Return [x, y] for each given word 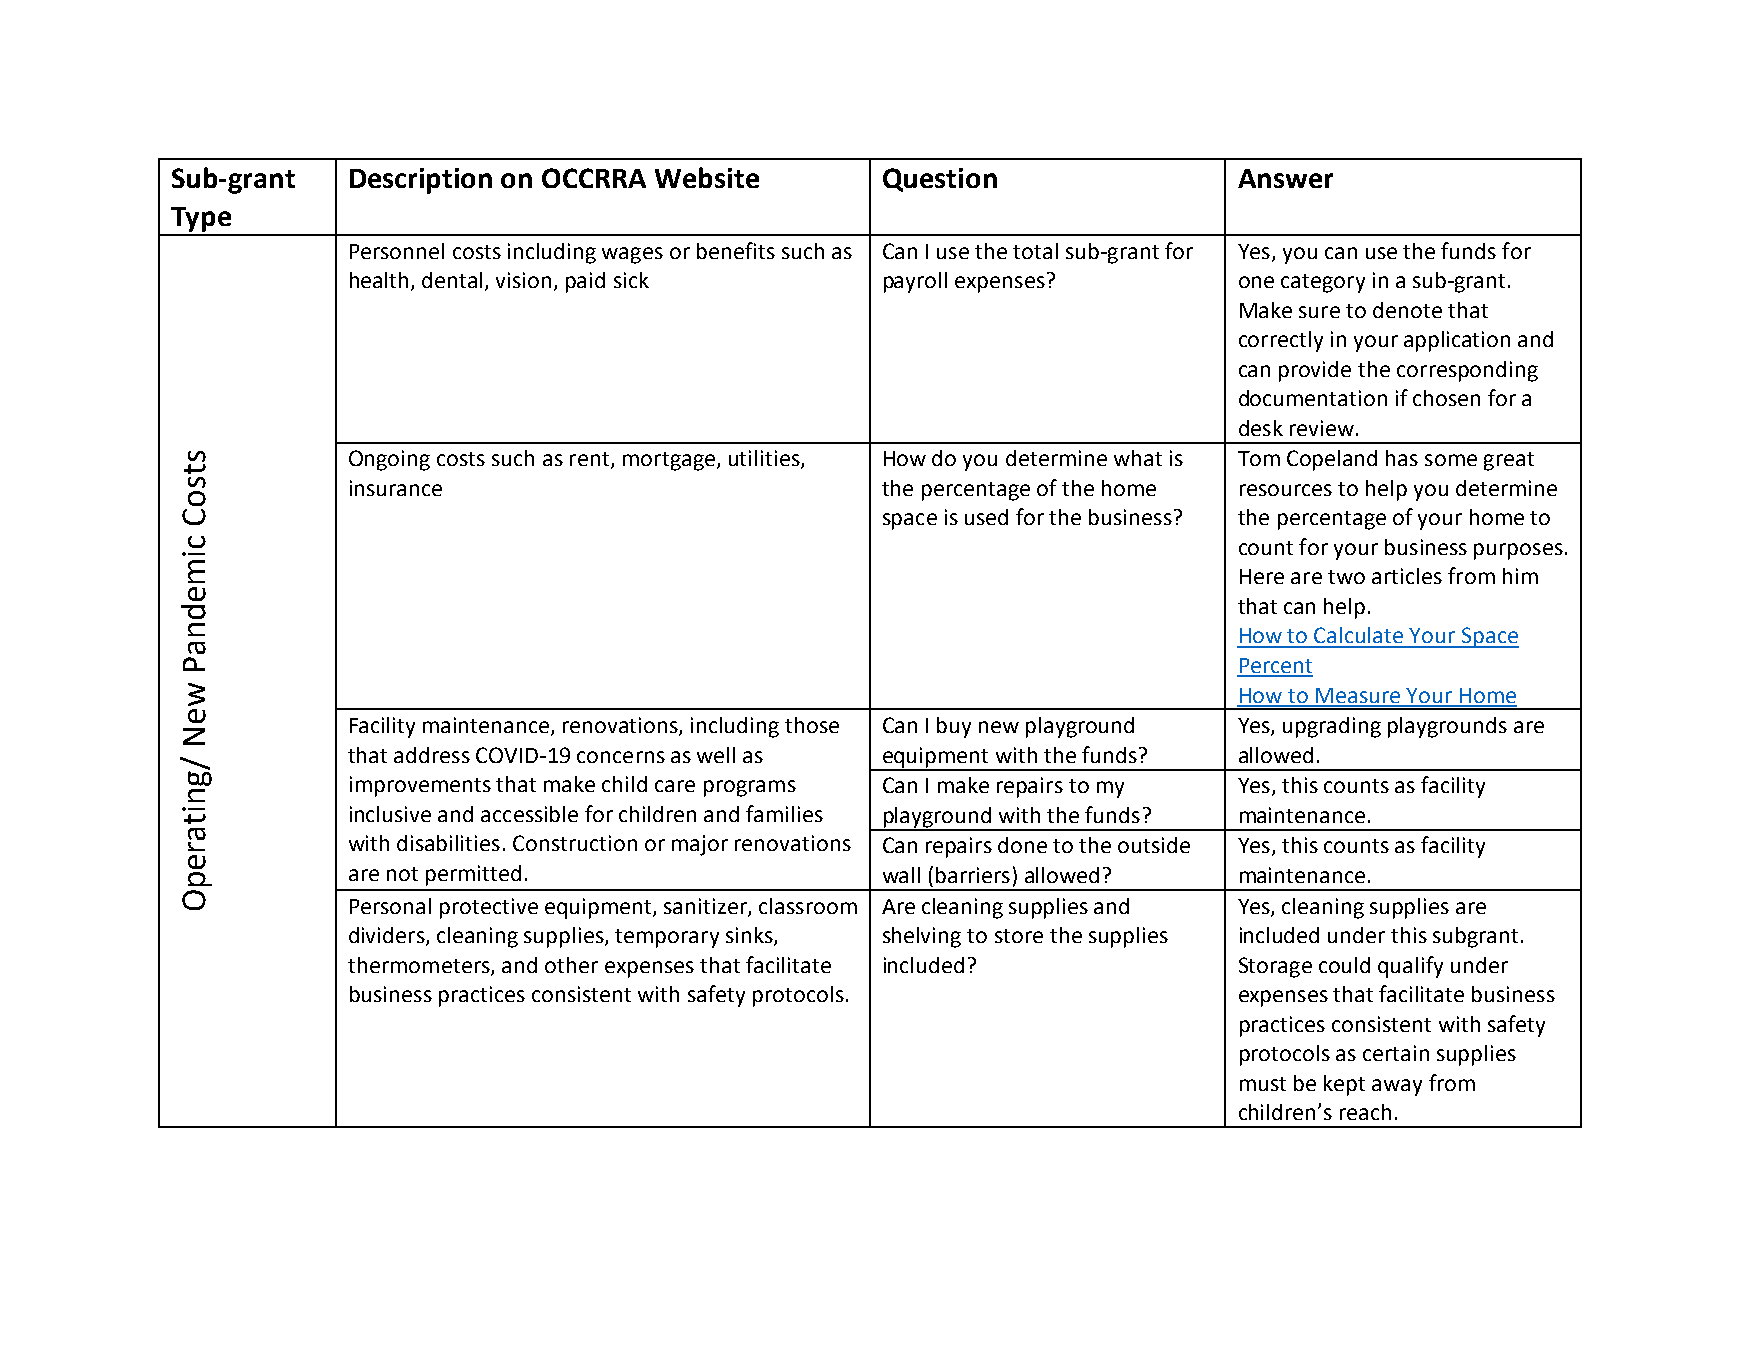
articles [1407, 576]
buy [954, 727]
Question [940, 180]
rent [589, 459]
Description [421, 181]
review [1322, 428]
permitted [473, 875]
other [571, 965]
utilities [765, 459]
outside [1154, 845]
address [432, 755]
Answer [1285, 178]
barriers [973, 875]
